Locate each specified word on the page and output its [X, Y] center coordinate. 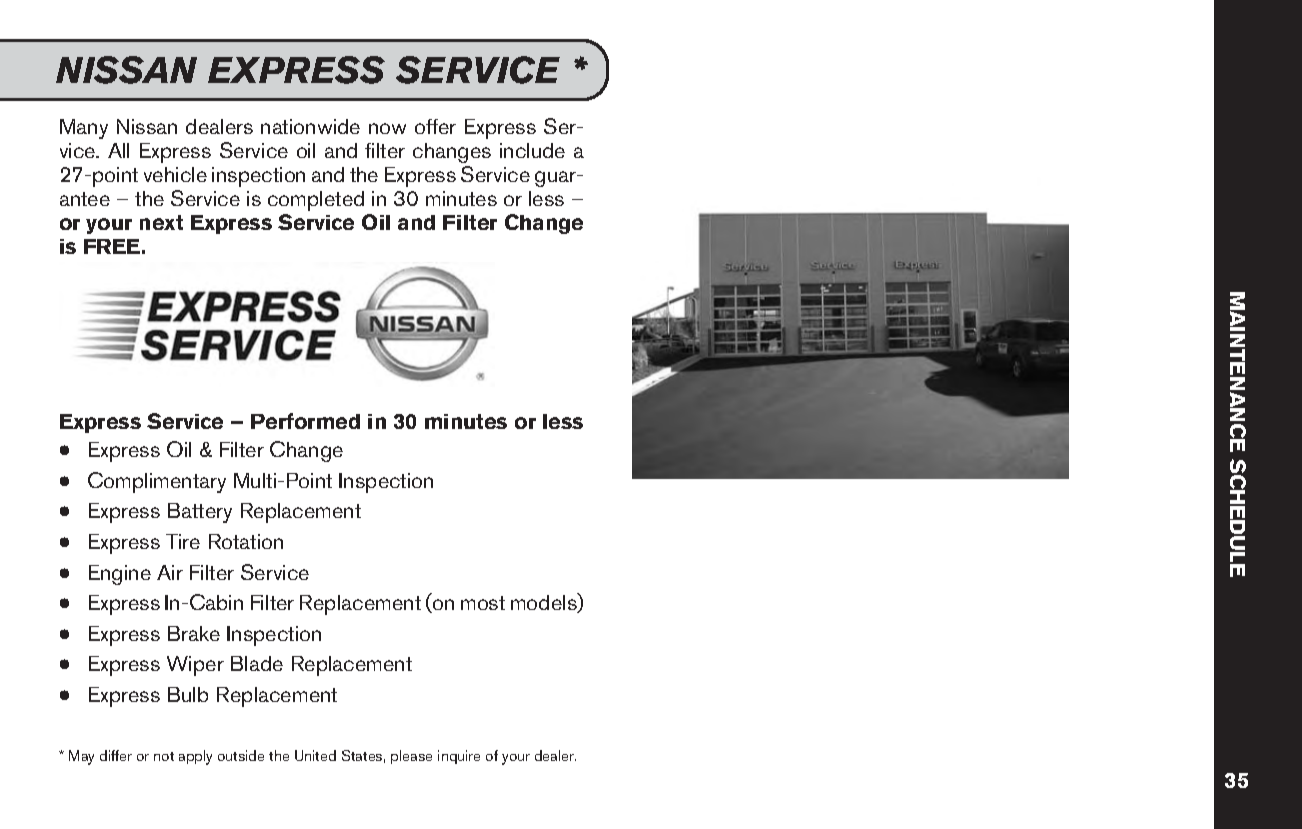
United [315, 755]
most [483, 603]
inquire [459, 757]
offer [435, 126]
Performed [305, 421]
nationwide [310, 126]
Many [84, 129]
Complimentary [157, 482]
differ [116, 755]
